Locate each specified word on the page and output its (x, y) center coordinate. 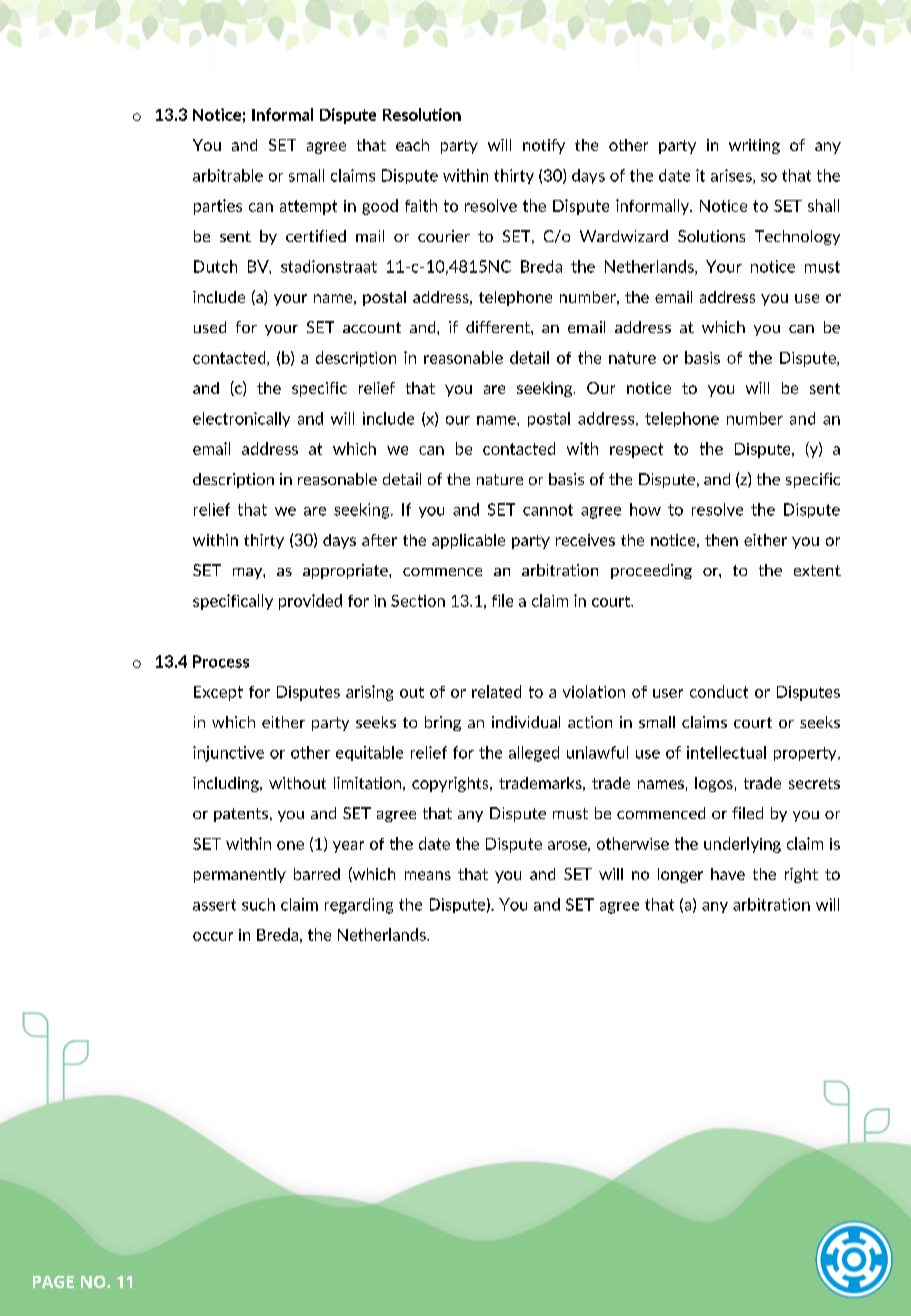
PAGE (53, 1282)
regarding (359, 906)
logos (714, 784)
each (412, 145)
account (372, 327)
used (210, 327)
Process (221, 661)
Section (418, 601)
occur (213, 936)
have (728, 874)
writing (754, 146)
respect (636, 450)
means (428, 875)
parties (218, 207)
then (721, 540)
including (227, 784)
